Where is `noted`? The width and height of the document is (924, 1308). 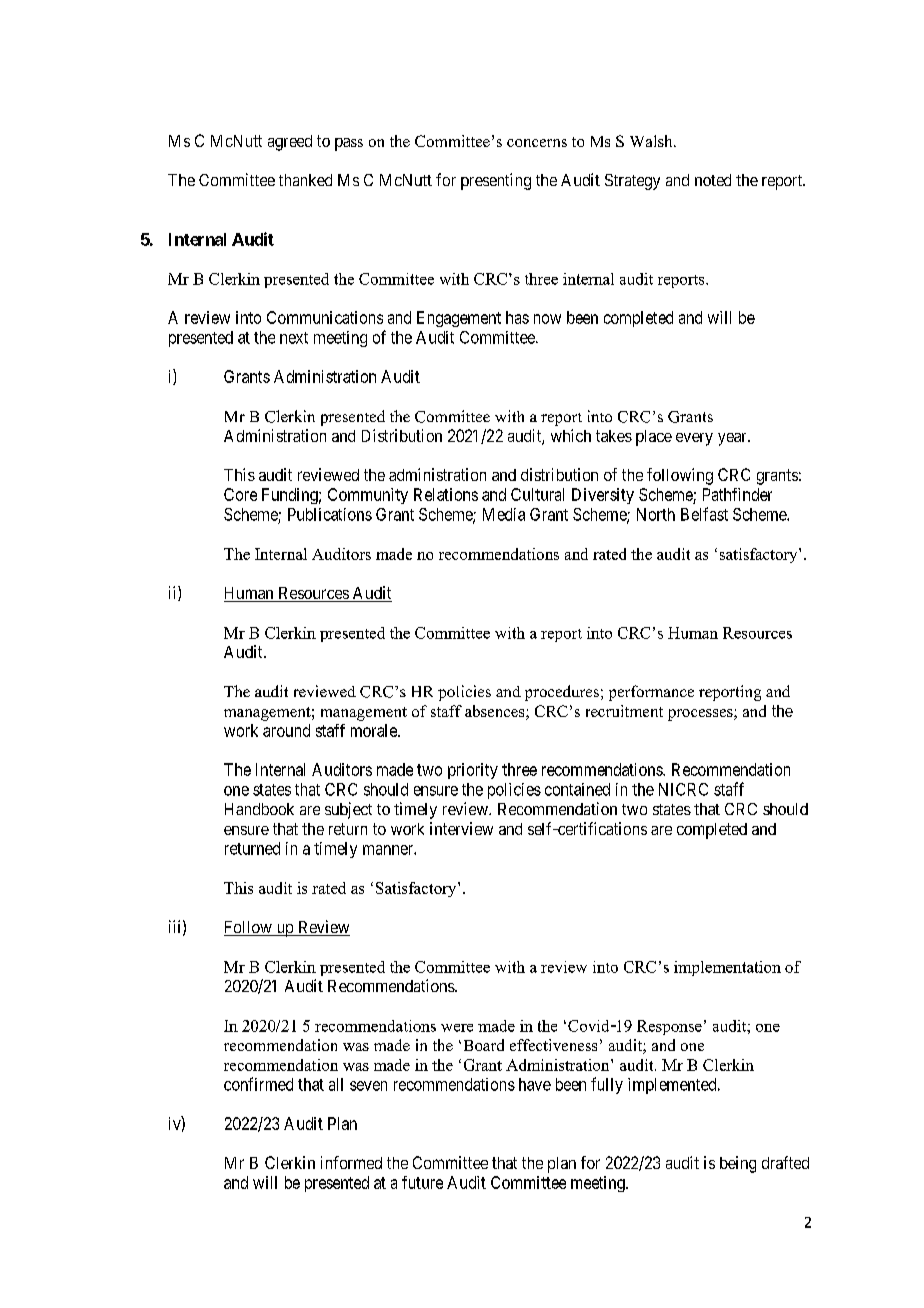
noted is located at coordinates (713, 180).
